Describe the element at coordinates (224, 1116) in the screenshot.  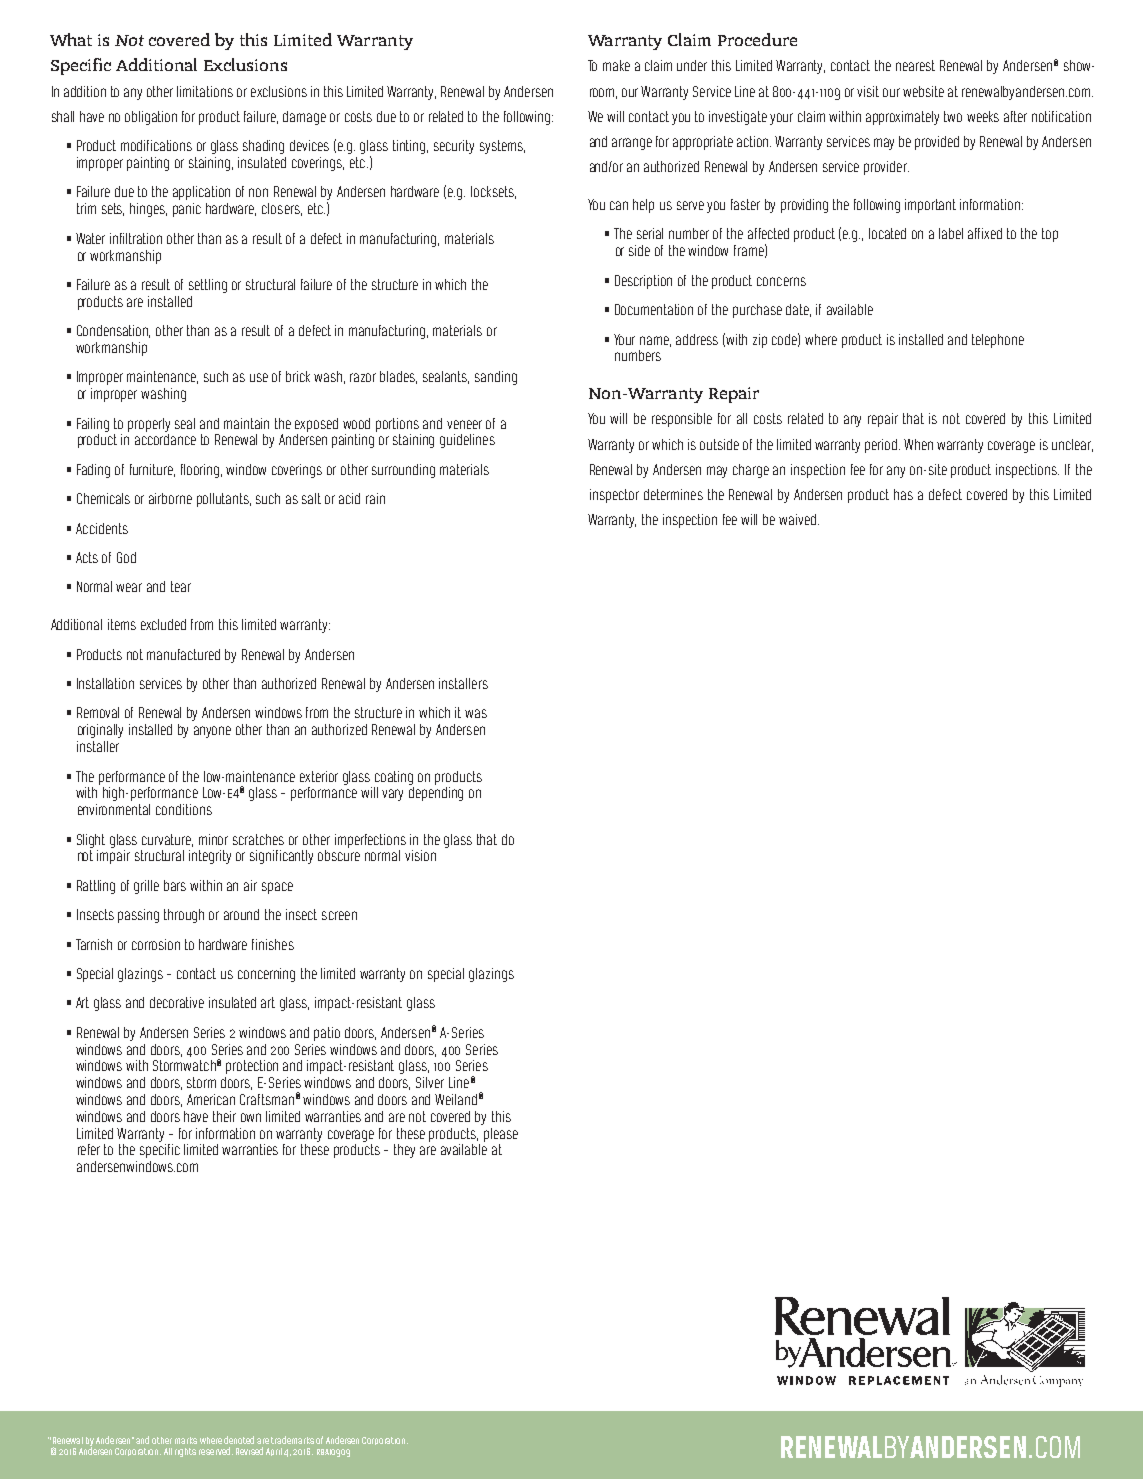
I see `their` at that location.
